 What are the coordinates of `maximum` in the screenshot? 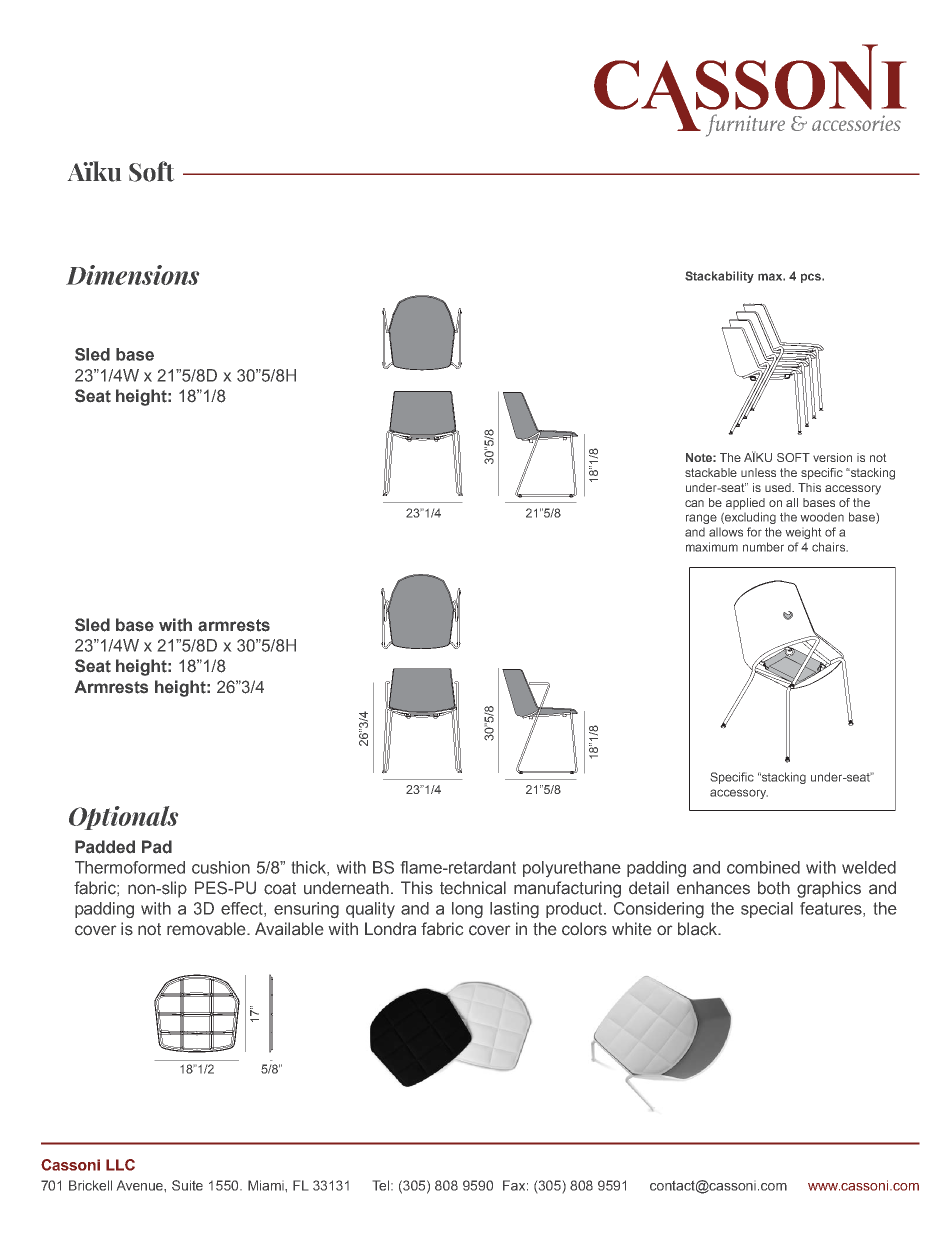 It's located at (712, 547).
